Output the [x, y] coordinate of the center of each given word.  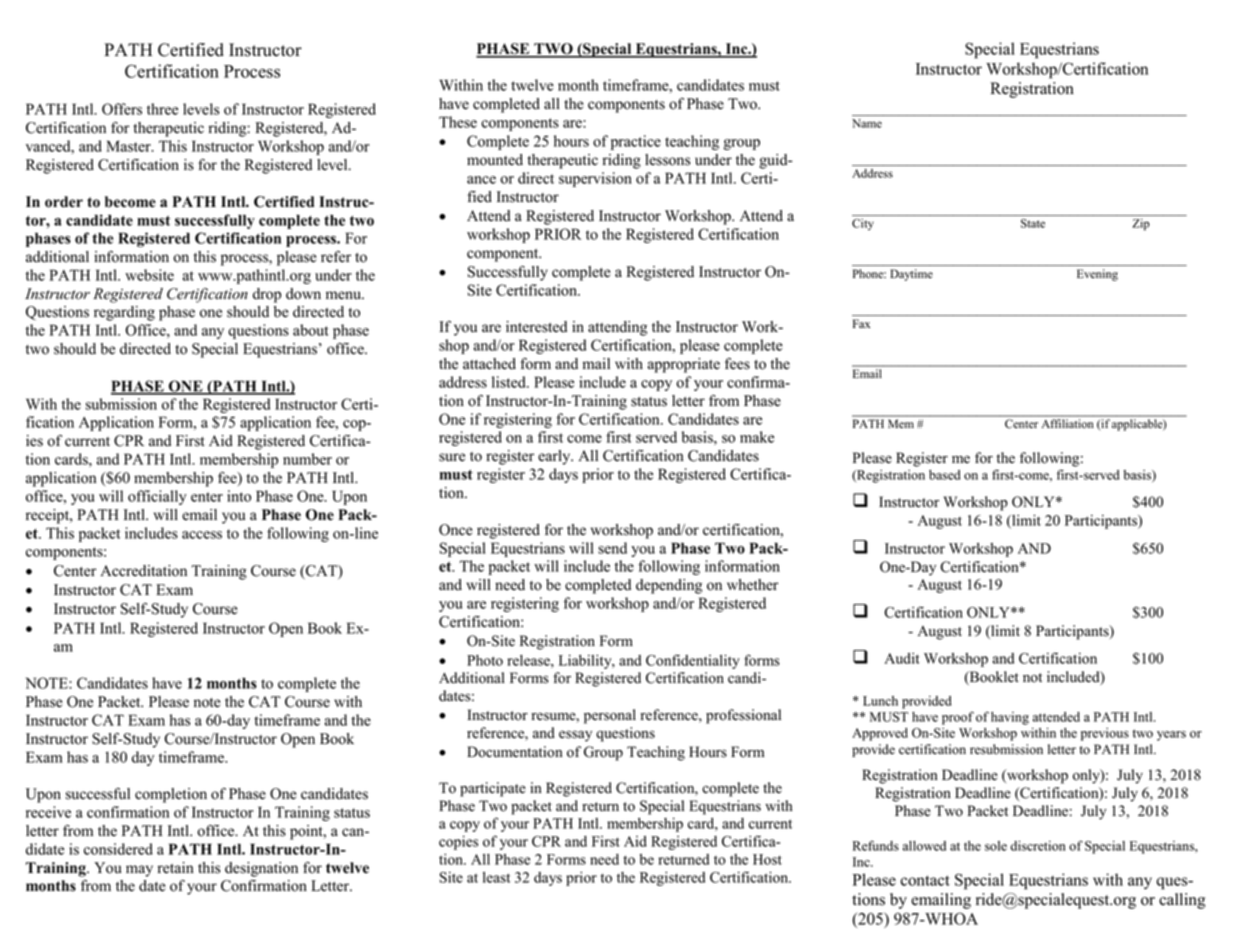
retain [176, 868]
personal [610, 716]
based [944, 475]
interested [536, 327]
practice [636, 142]
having [1010, 718]
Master [129, 146]
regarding [124, 313]
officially [157, 497]
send [612, 548]
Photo [485, 660]
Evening [1097, 275]
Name [867, 123]
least [496, 877]
